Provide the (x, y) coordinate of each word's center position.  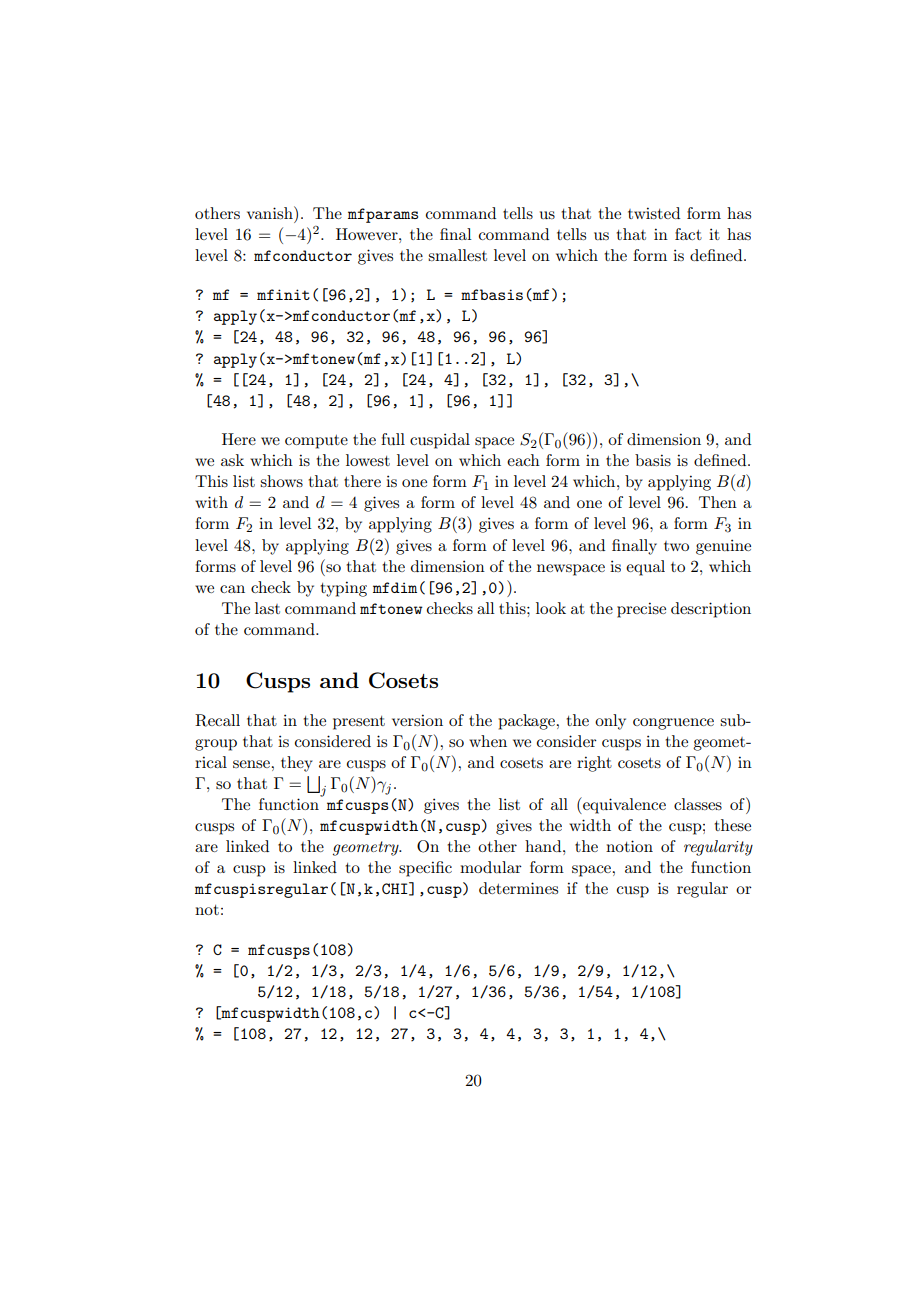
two (676, 546)
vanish (271, 212)
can (232, 589)
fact (688, 234)
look (551, 608)
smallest (457, 255)
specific (425, 869)
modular (491, 867)
